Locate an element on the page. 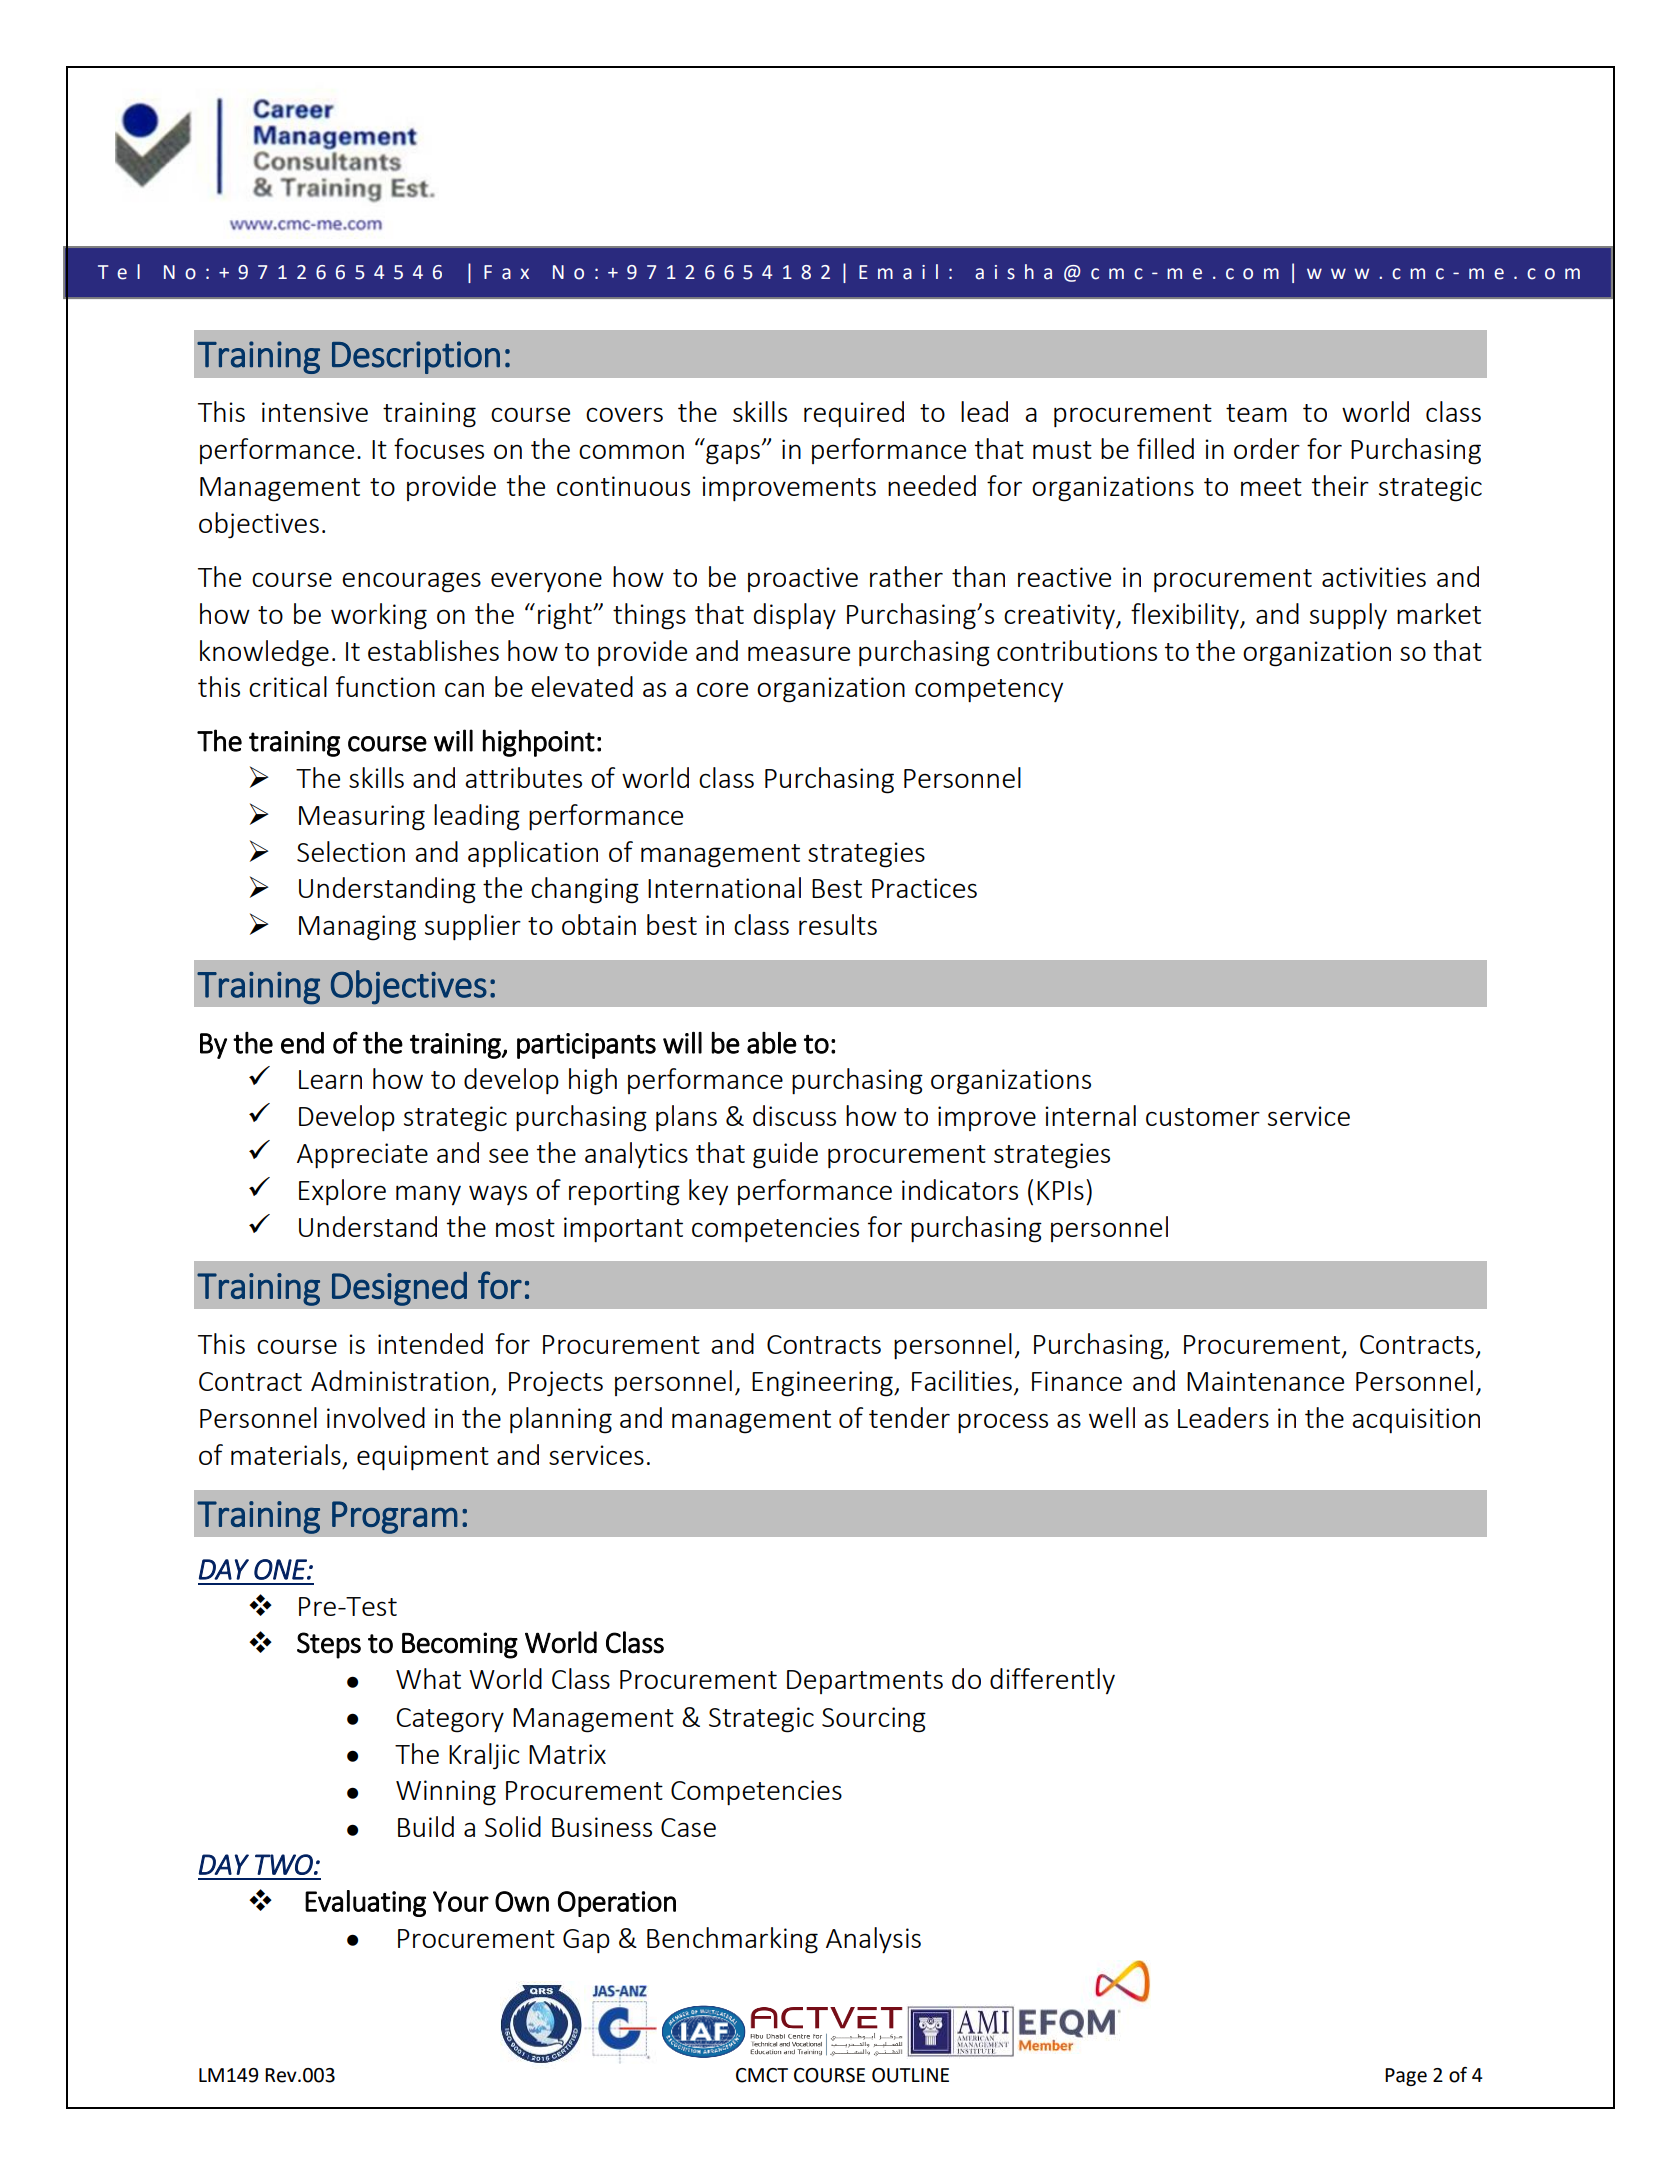  required is located at coordinates (854, 414).
